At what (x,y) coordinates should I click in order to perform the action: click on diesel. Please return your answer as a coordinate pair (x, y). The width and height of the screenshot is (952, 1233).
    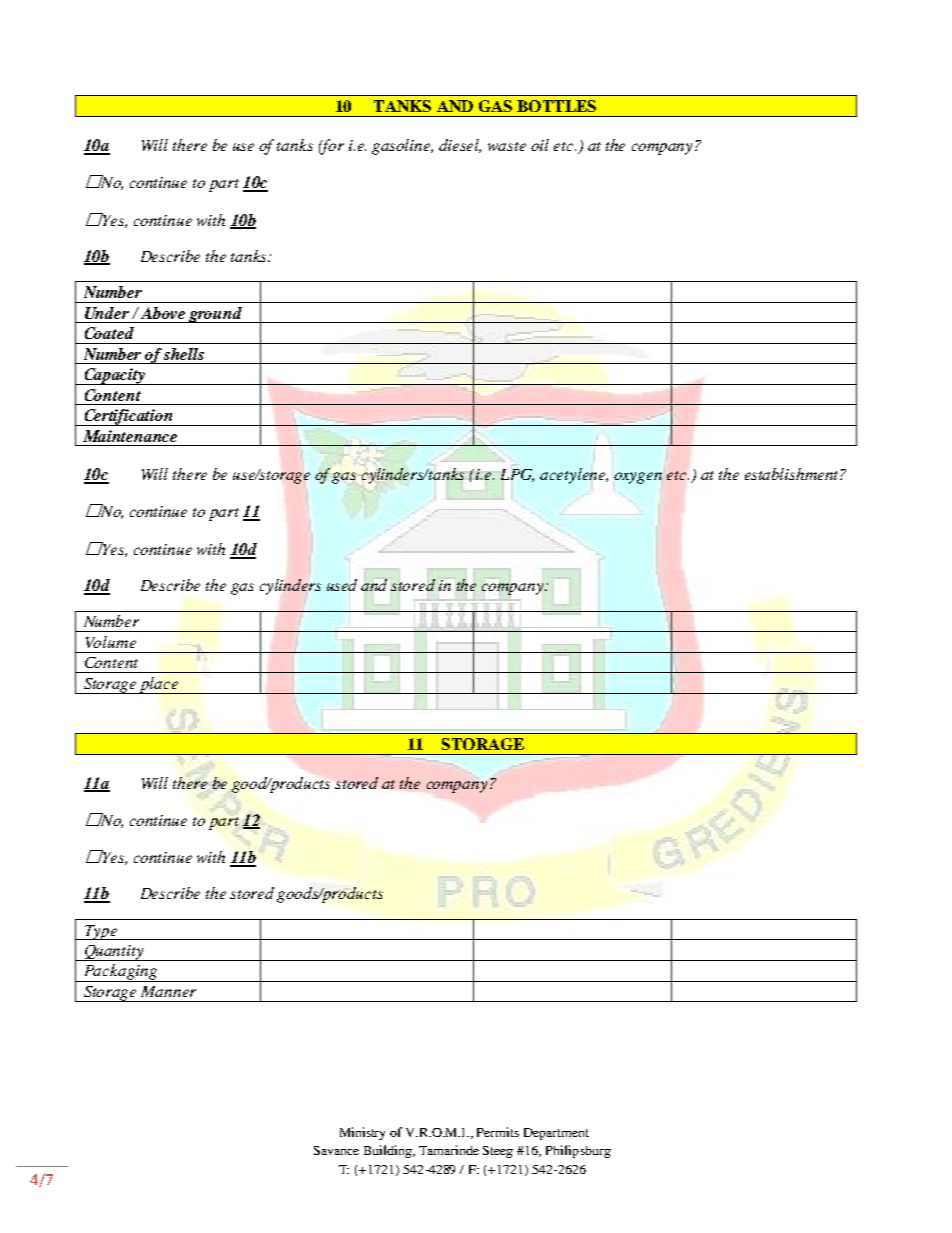
    Looking at the image, I should click on (460, 146).
